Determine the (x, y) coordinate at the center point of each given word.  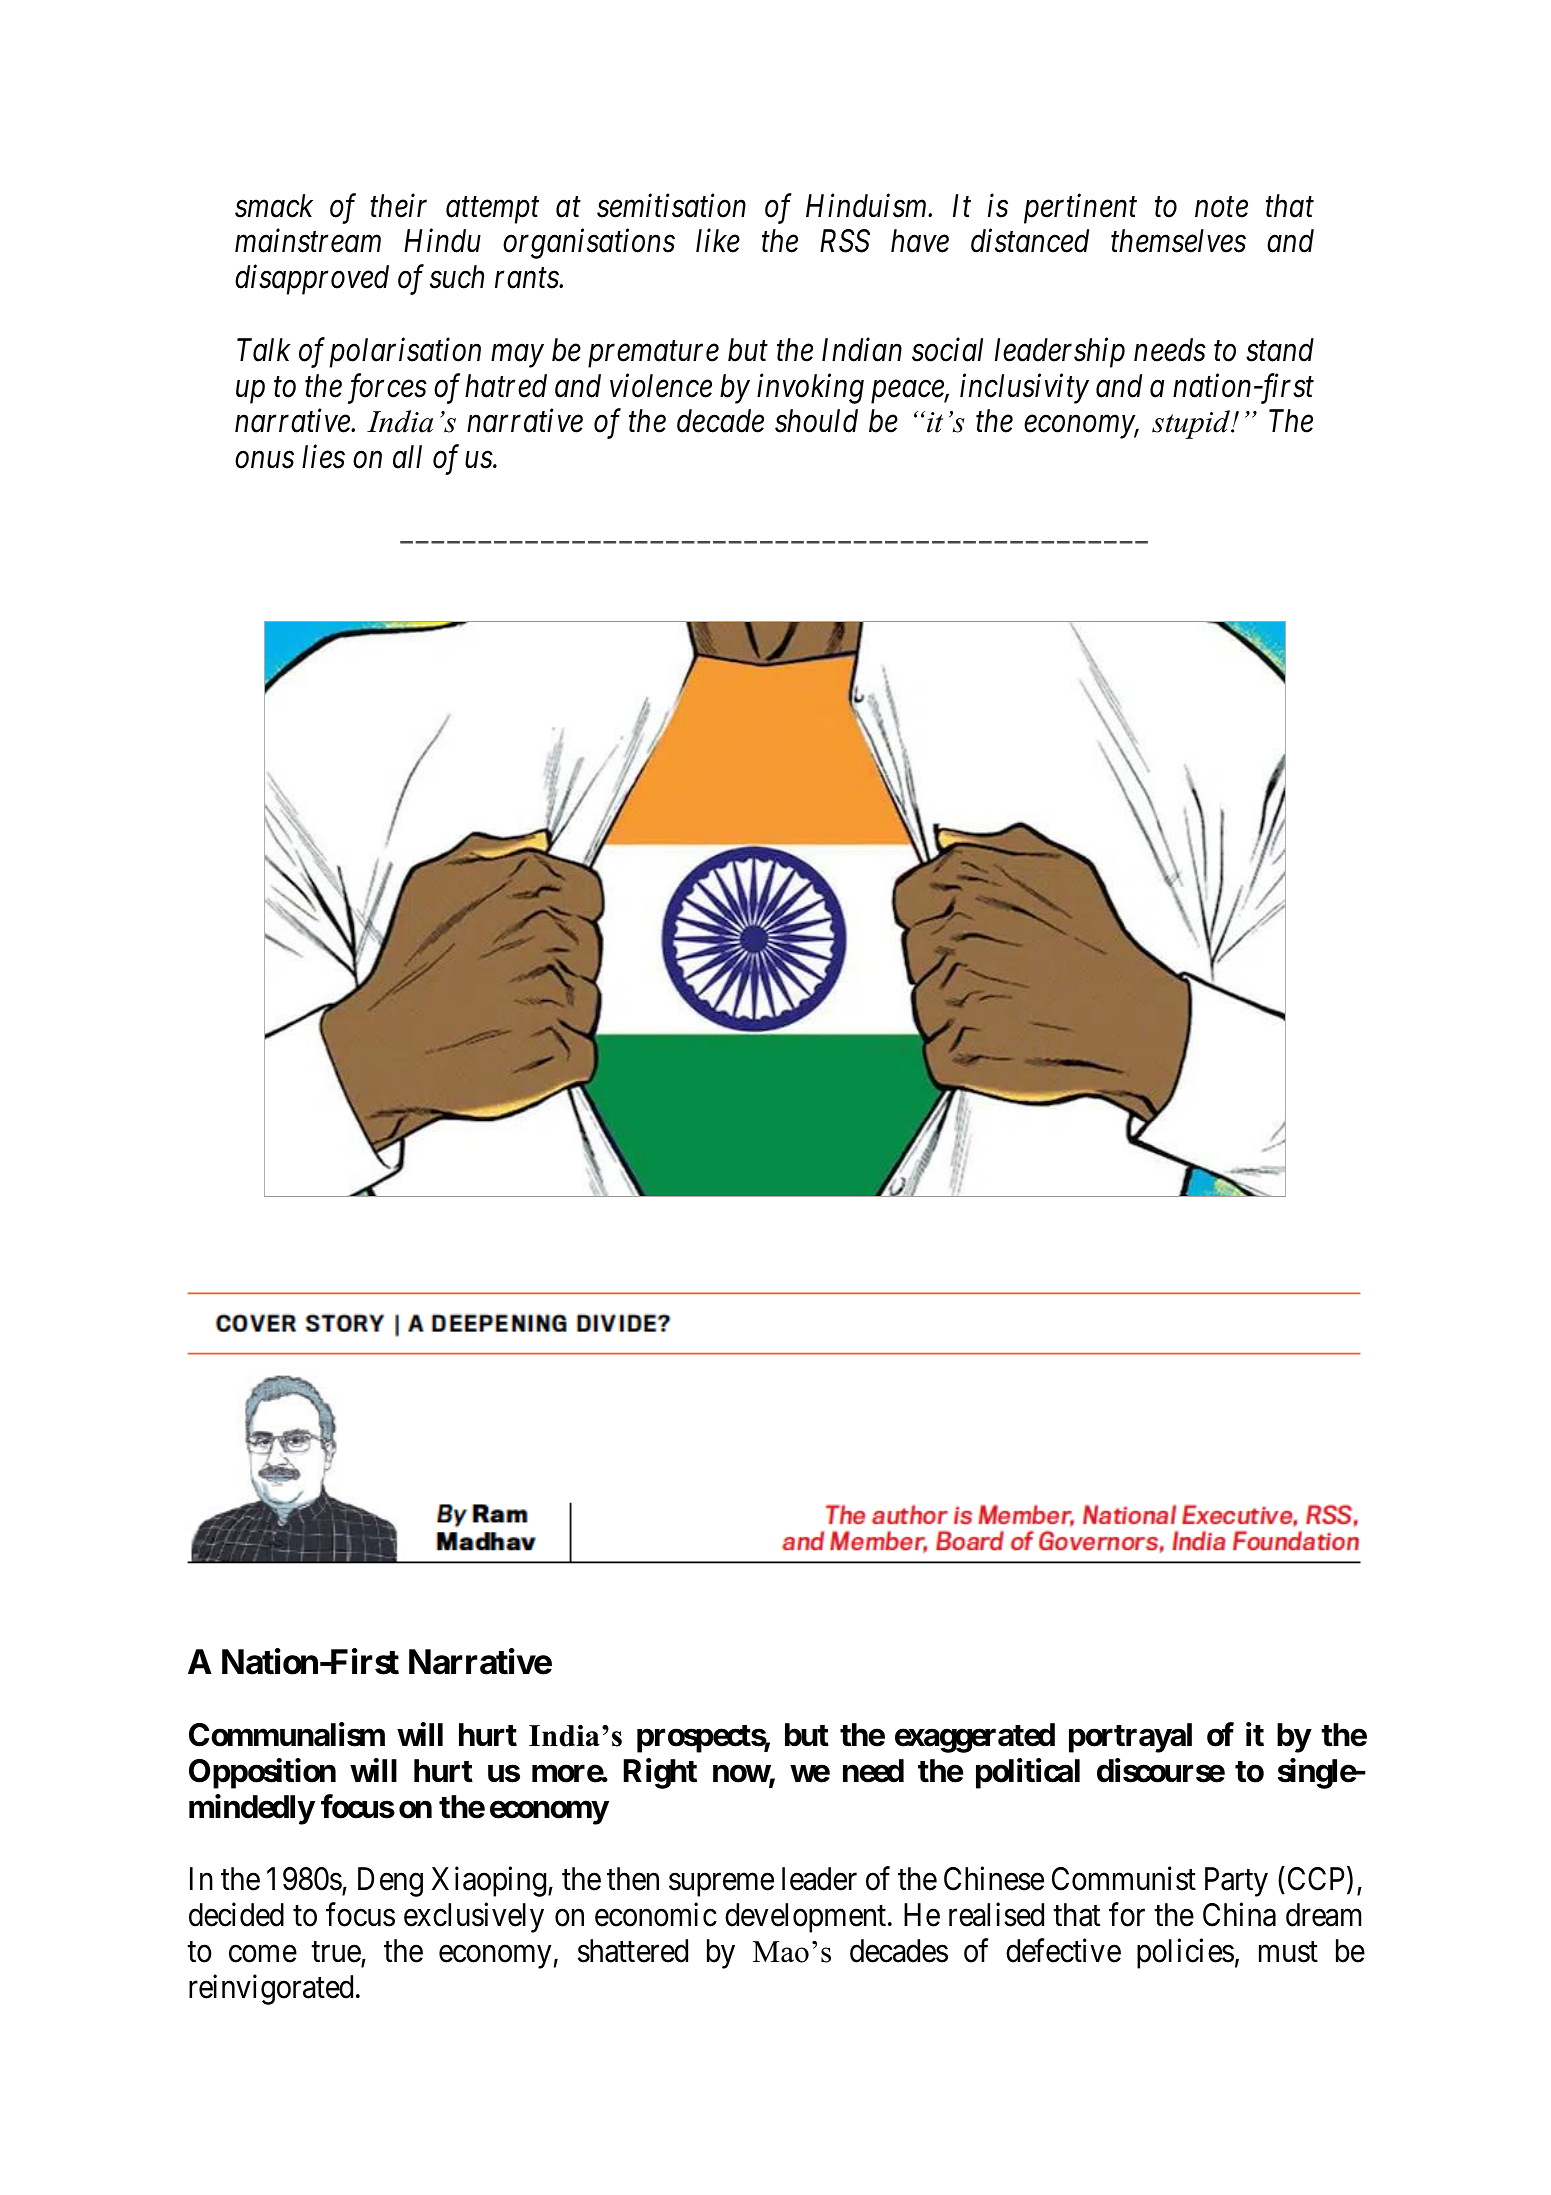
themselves (1178, 241)
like (718, 241)
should (816, 421)
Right (660, 1773)
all (407, 457)
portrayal (1130, 1738)
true (336, 1952)
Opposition (262, 1773)
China (1239, 1915)
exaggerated (975, 1738)
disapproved (312, 280)
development (807, 1918)
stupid (1192, 424)
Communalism (287, 1734)
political (1028, 1773)
